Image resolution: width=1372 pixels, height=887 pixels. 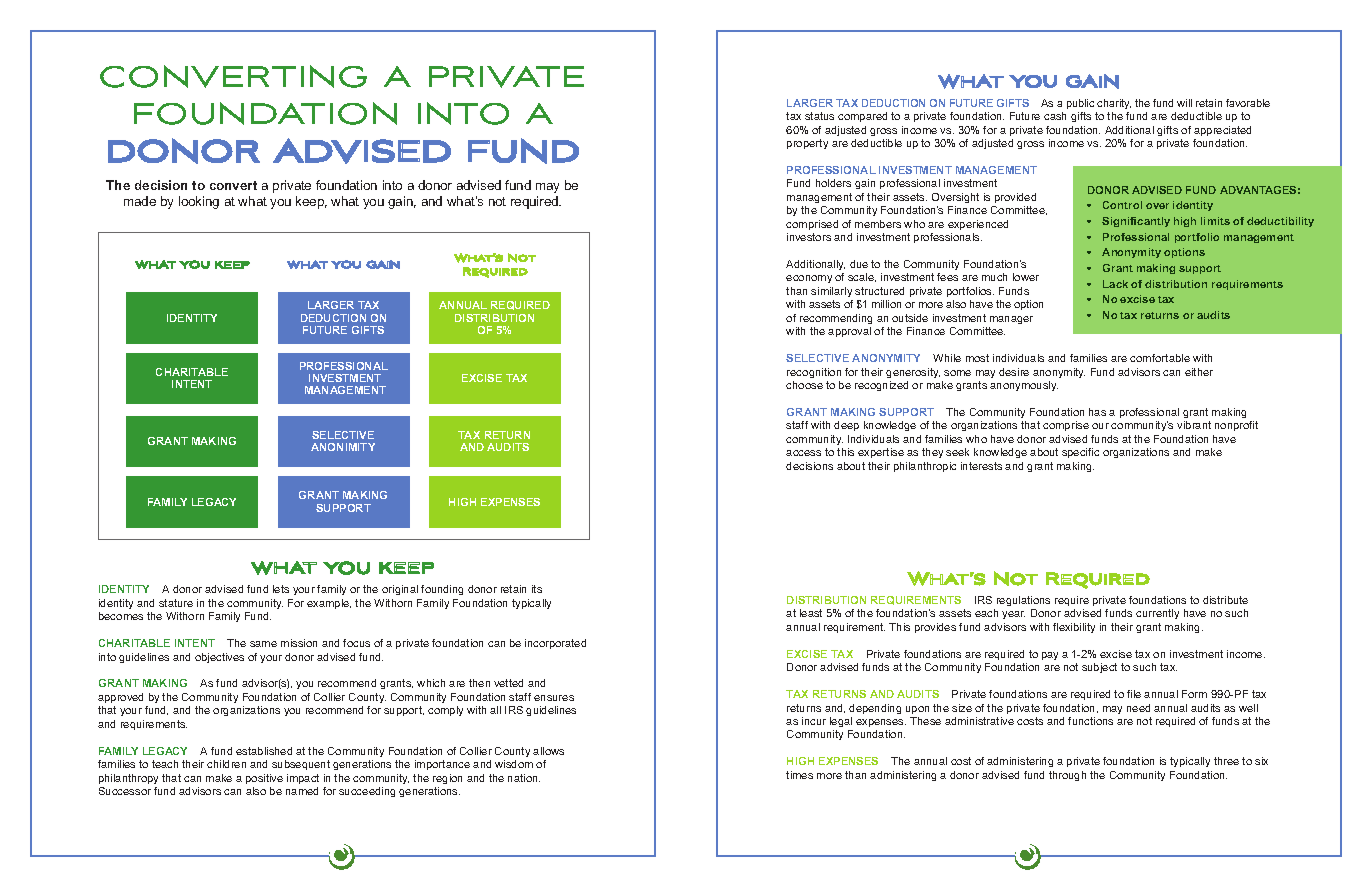 What do you see at coordinates (849, 332) in the image?
I see `approval` at bounding box center [849, 332].
